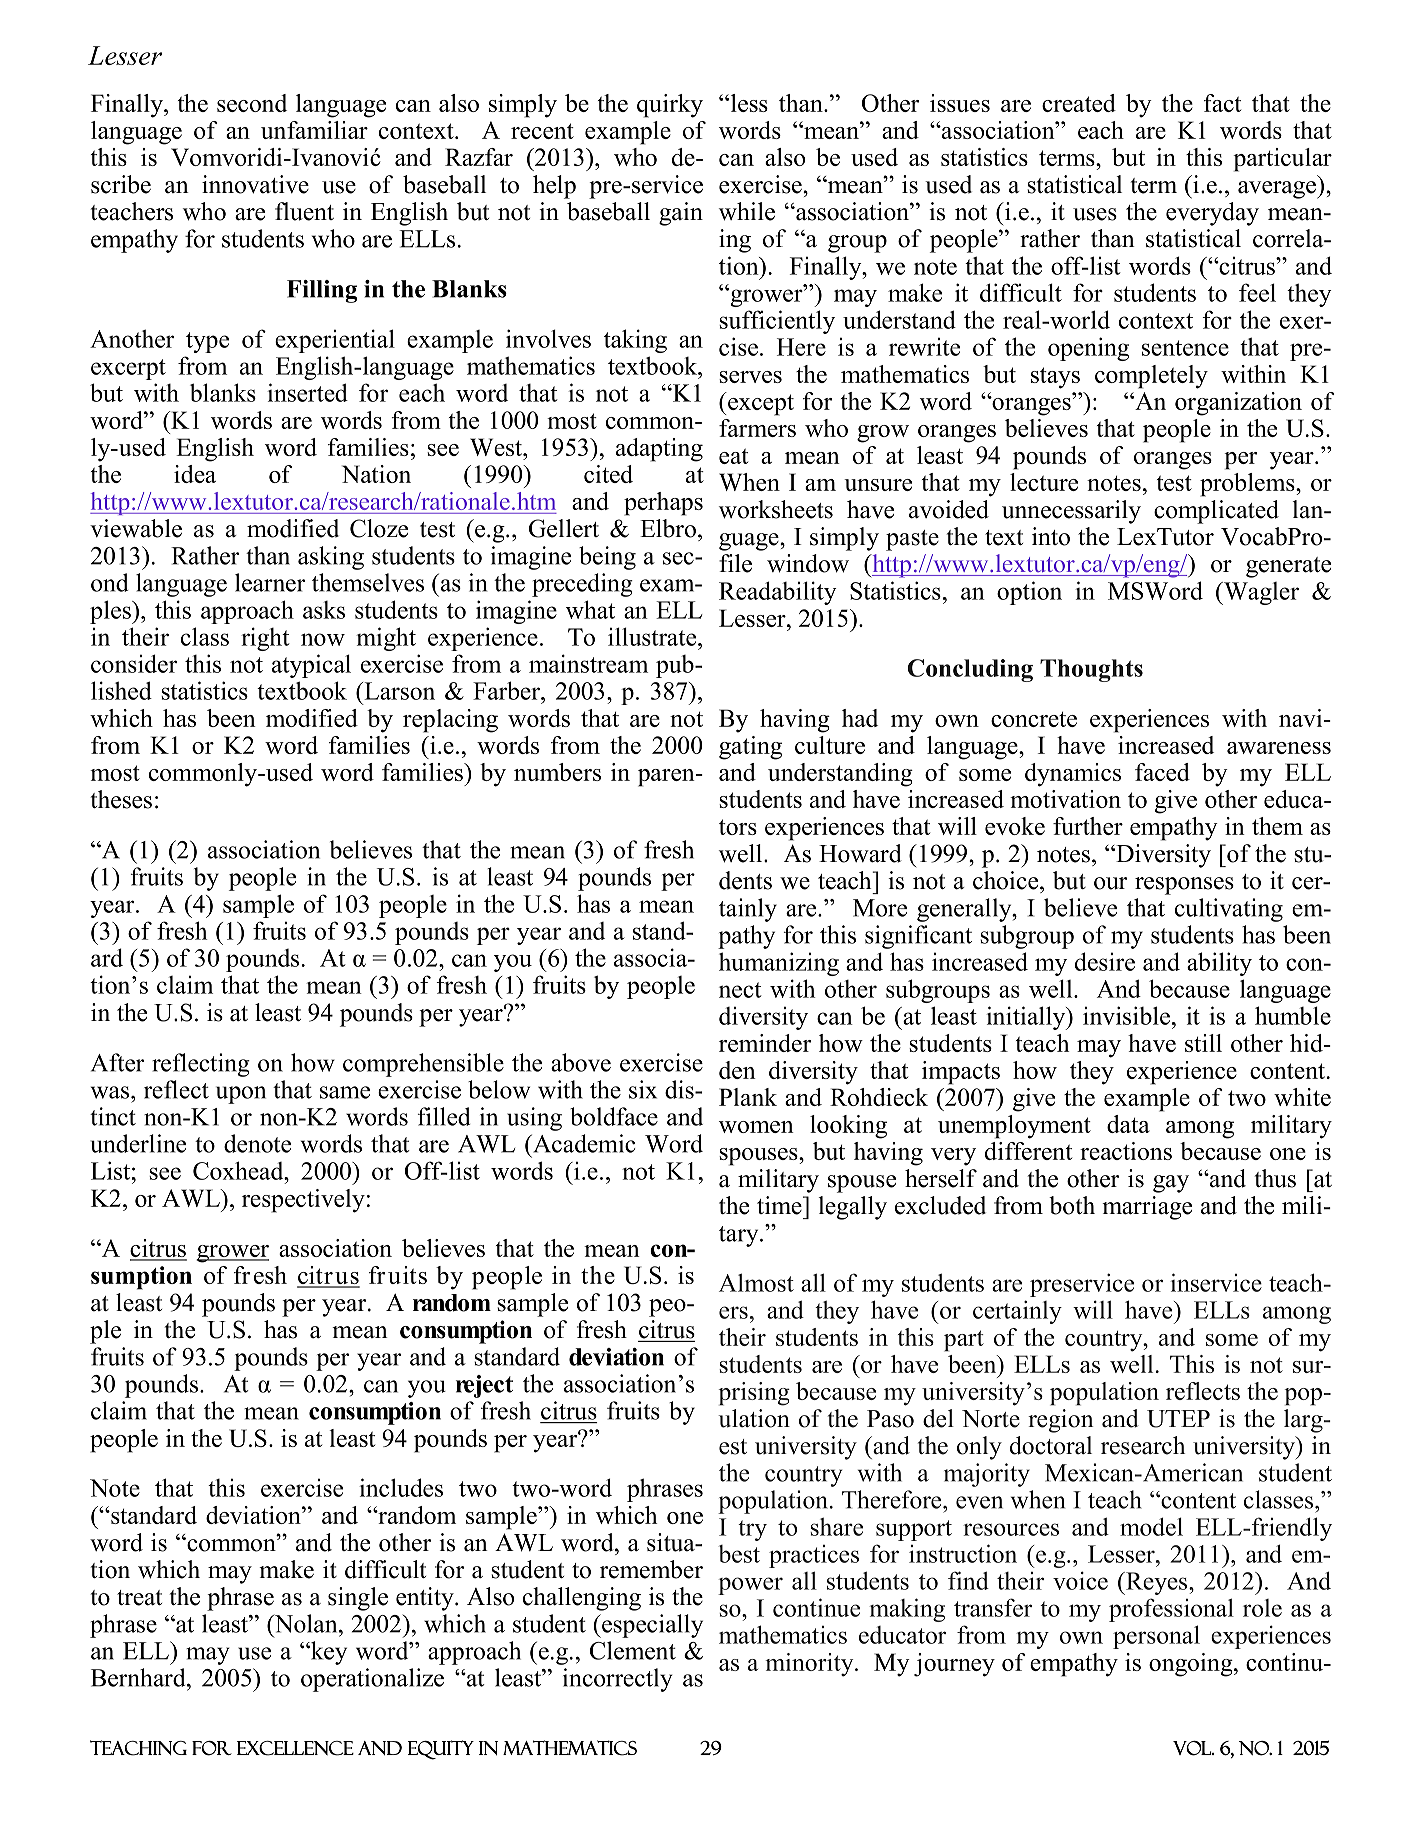 The width and height of the page is (1422, 1841). What do you see at coordinates (663, 504) in the page?
I see `perhaps` at bounding box center [663, 504].
